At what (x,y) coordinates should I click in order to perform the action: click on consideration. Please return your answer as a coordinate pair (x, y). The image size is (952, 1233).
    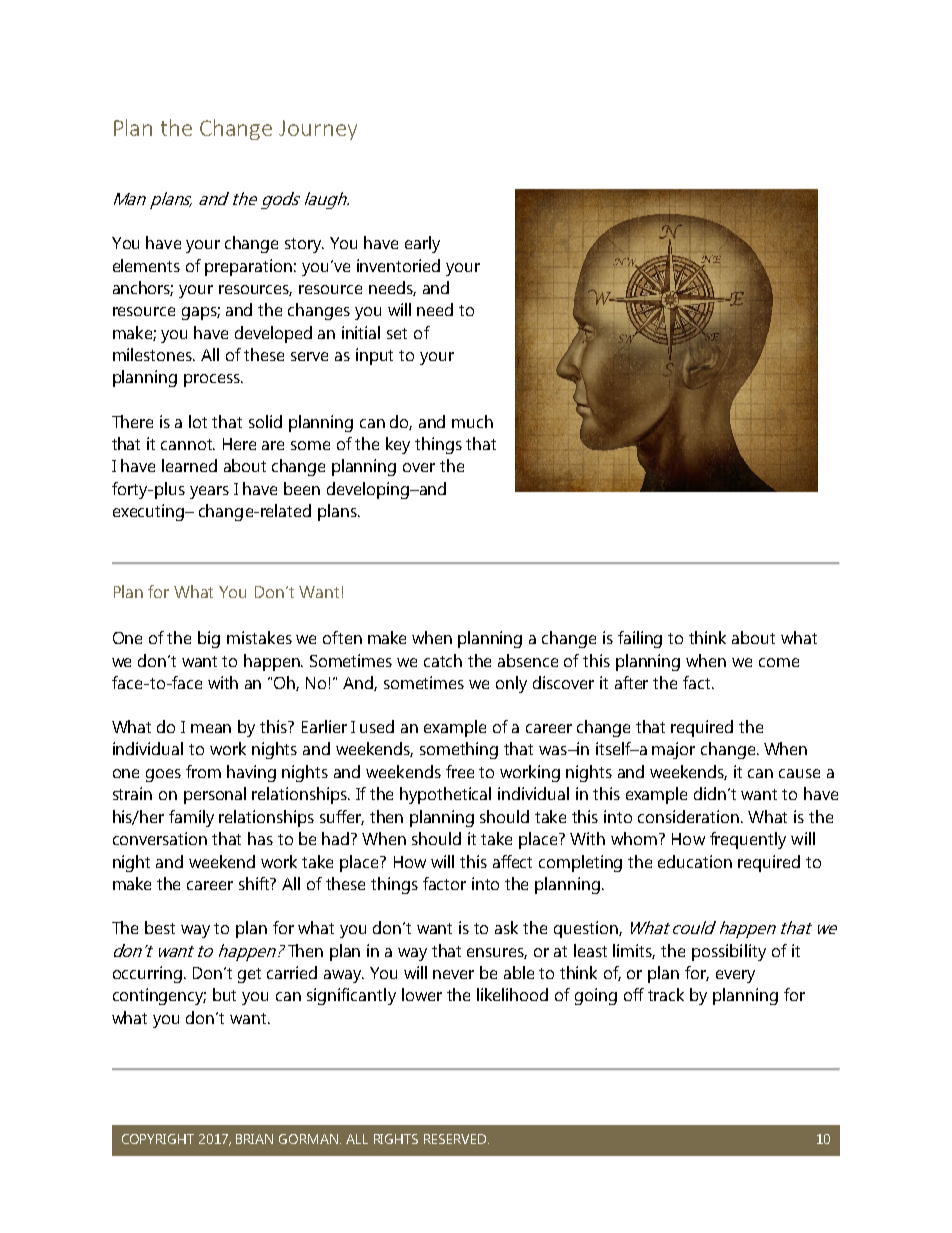
    Looking at the image, I should click on (690, 816).
